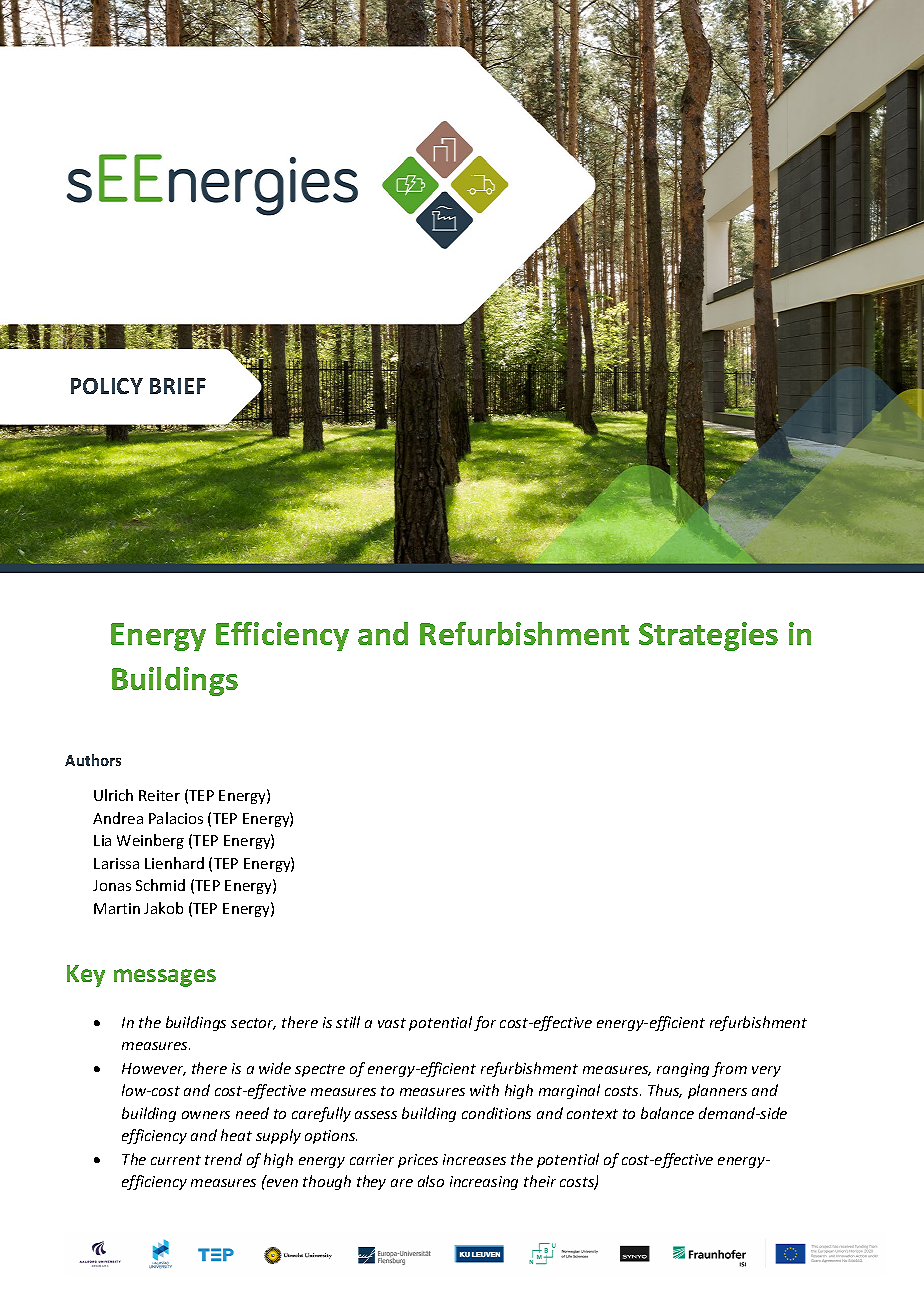 This screenshot has width=924, height=1308. Describe the element at coordinates (176, 818) in the screenshot. I see `Palacios` at that location.
